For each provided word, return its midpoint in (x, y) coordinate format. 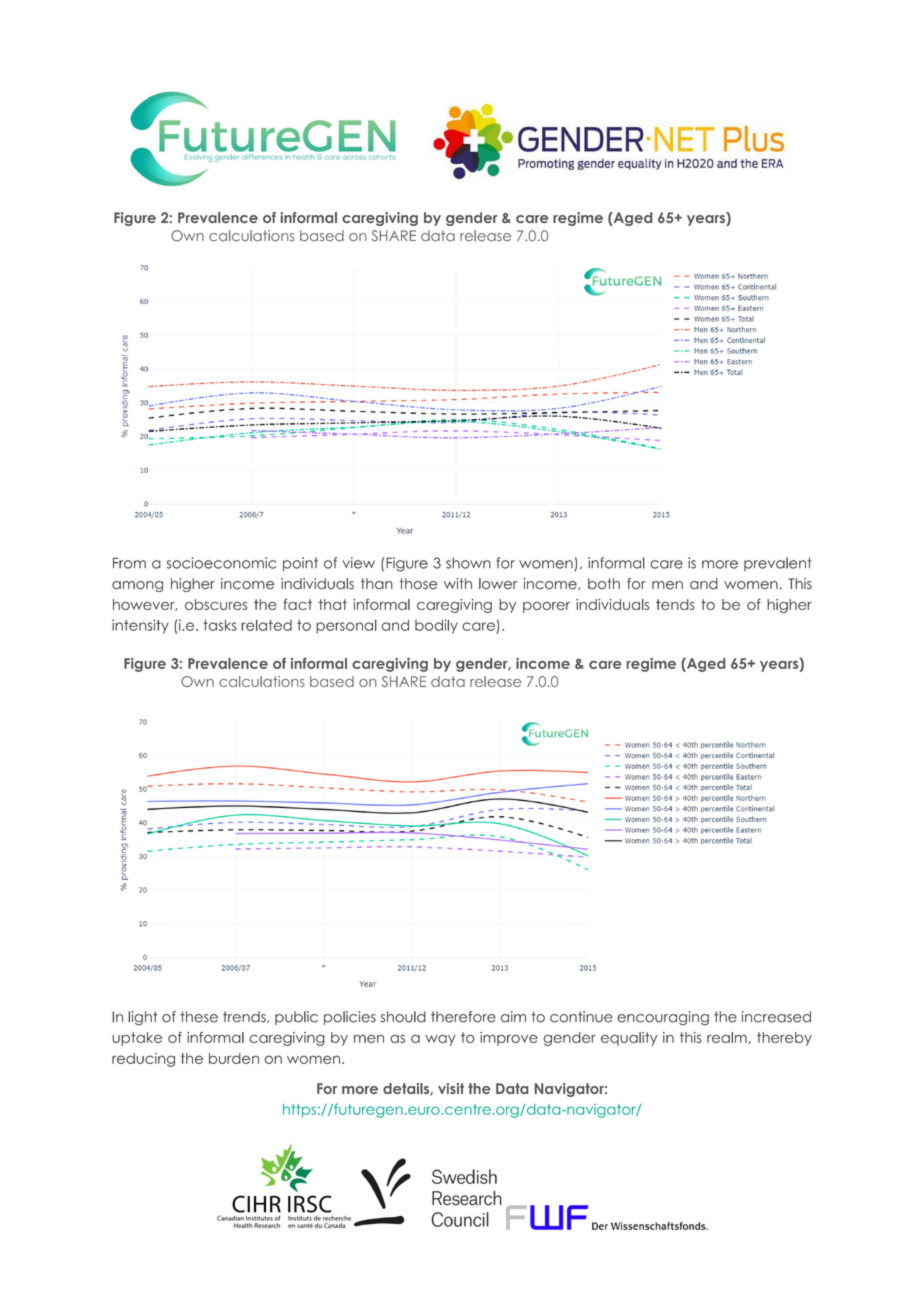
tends (675, 604)
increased (776, 1017)
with (458, 583)
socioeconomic (221, 563)
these (199, 1017)
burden (234, 1058)
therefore (463, 1017)
